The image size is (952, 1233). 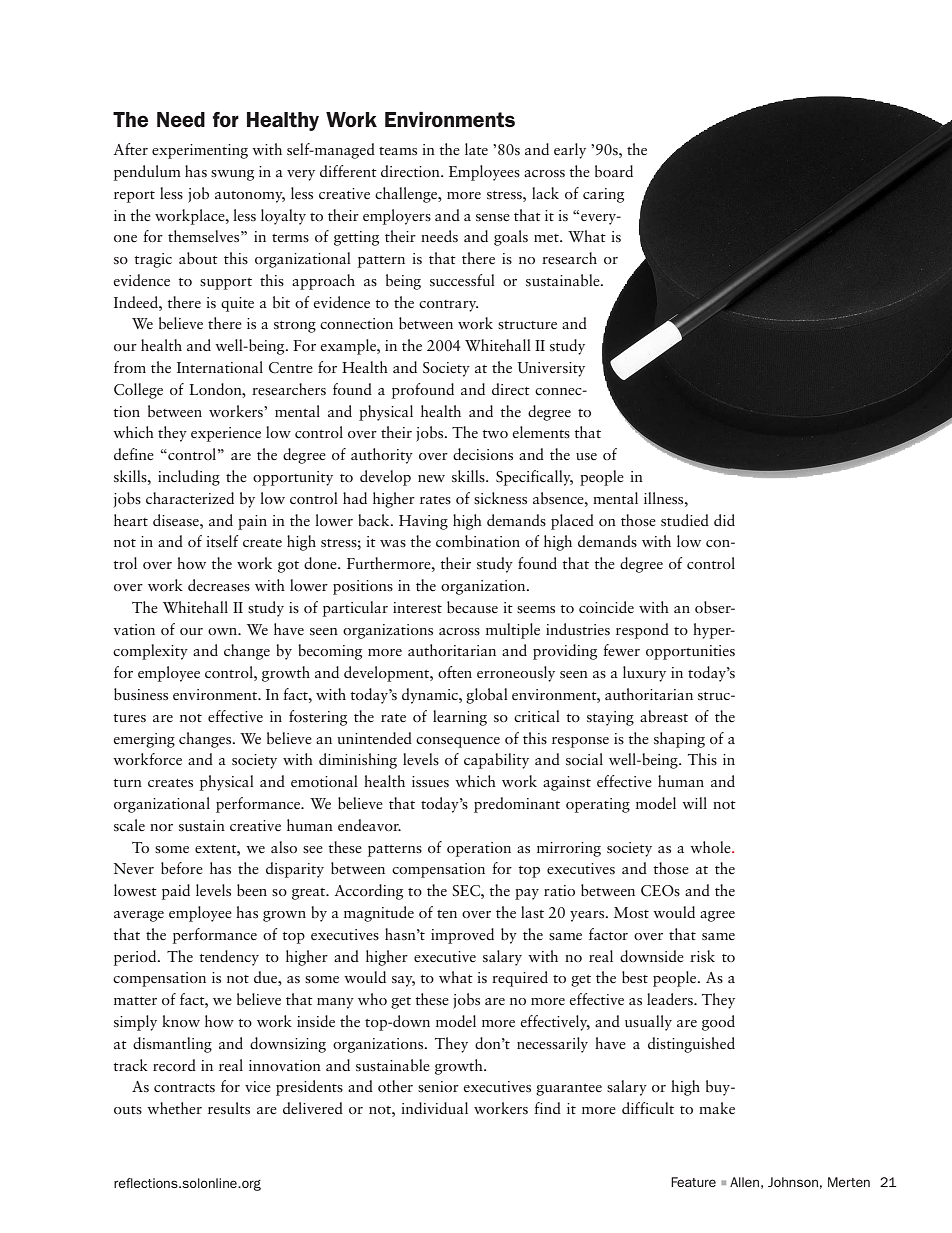 I want to click on results, so click(x=229, y=1108).
